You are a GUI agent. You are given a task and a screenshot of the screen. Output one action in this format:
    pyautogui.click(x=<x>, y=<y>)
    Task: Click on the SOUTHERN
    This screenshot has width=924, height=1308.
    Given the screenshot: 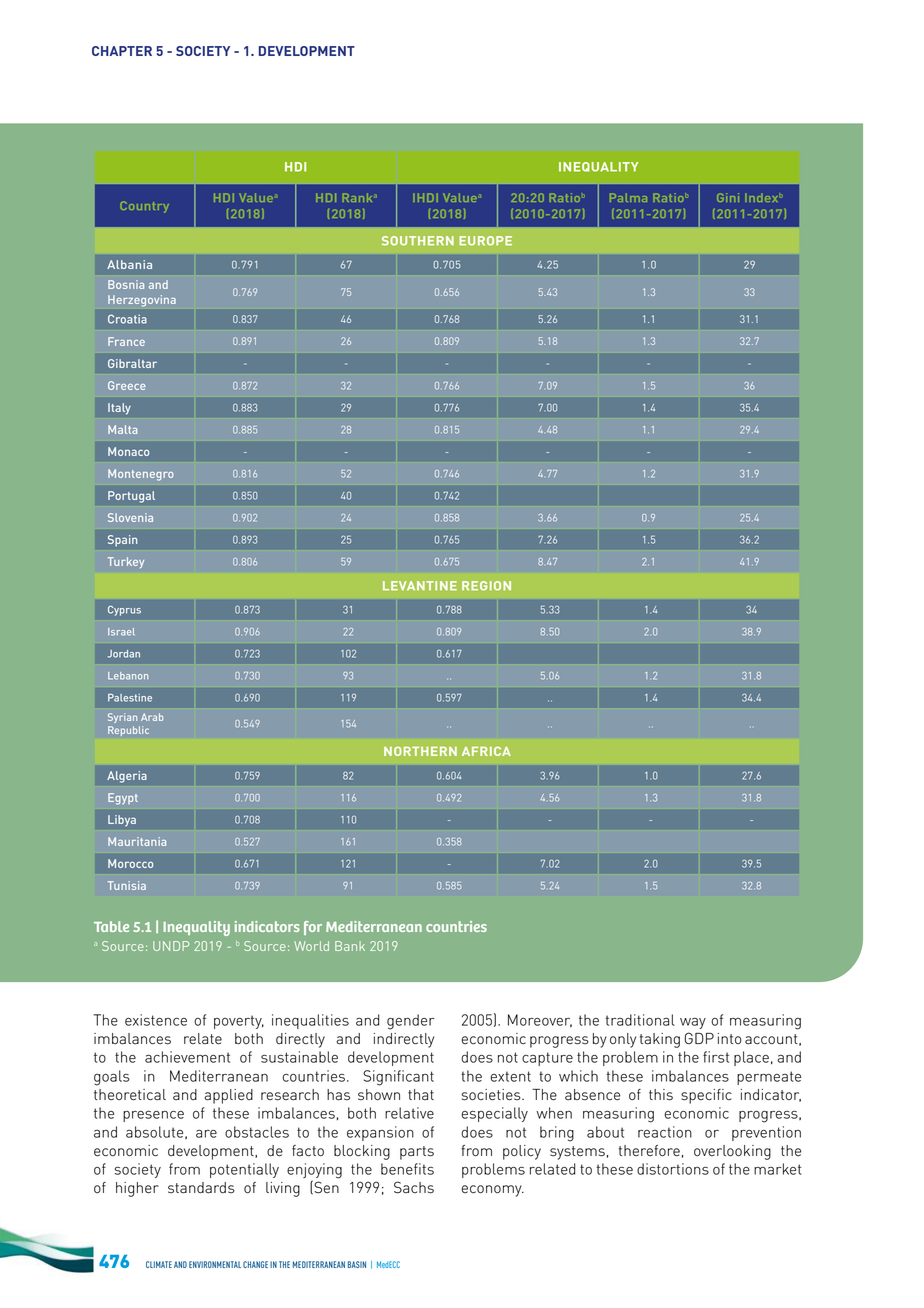 What is the action you would take?
    pyautogui.click(x=418, y=241)
